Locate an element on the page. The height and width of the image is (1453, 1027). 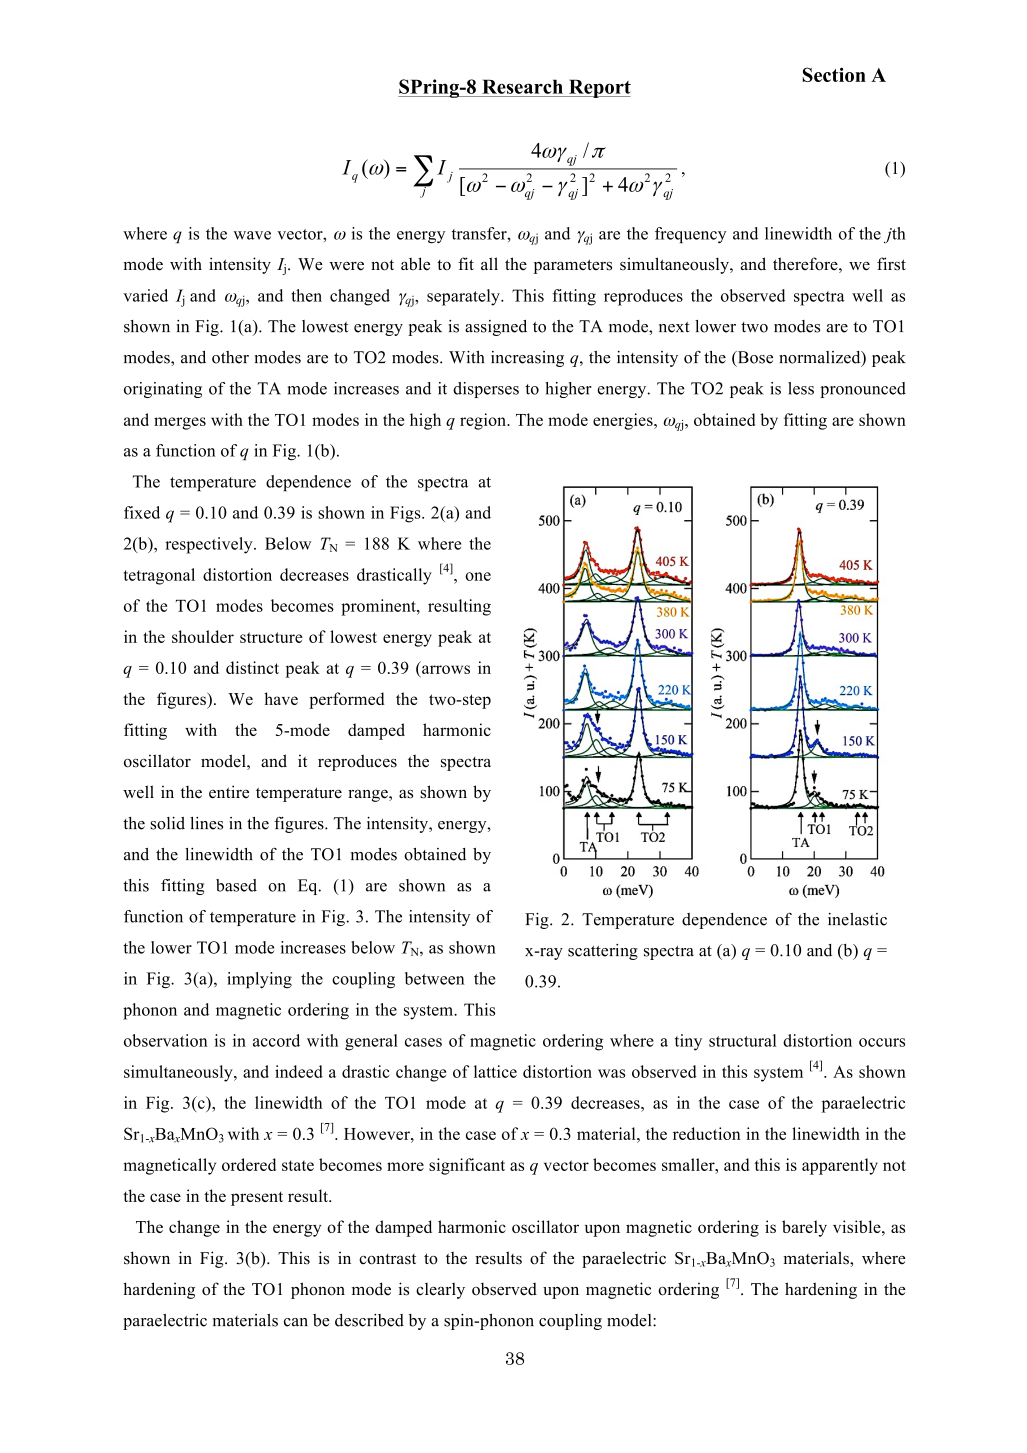
one is located at coordinates (478, 576).
